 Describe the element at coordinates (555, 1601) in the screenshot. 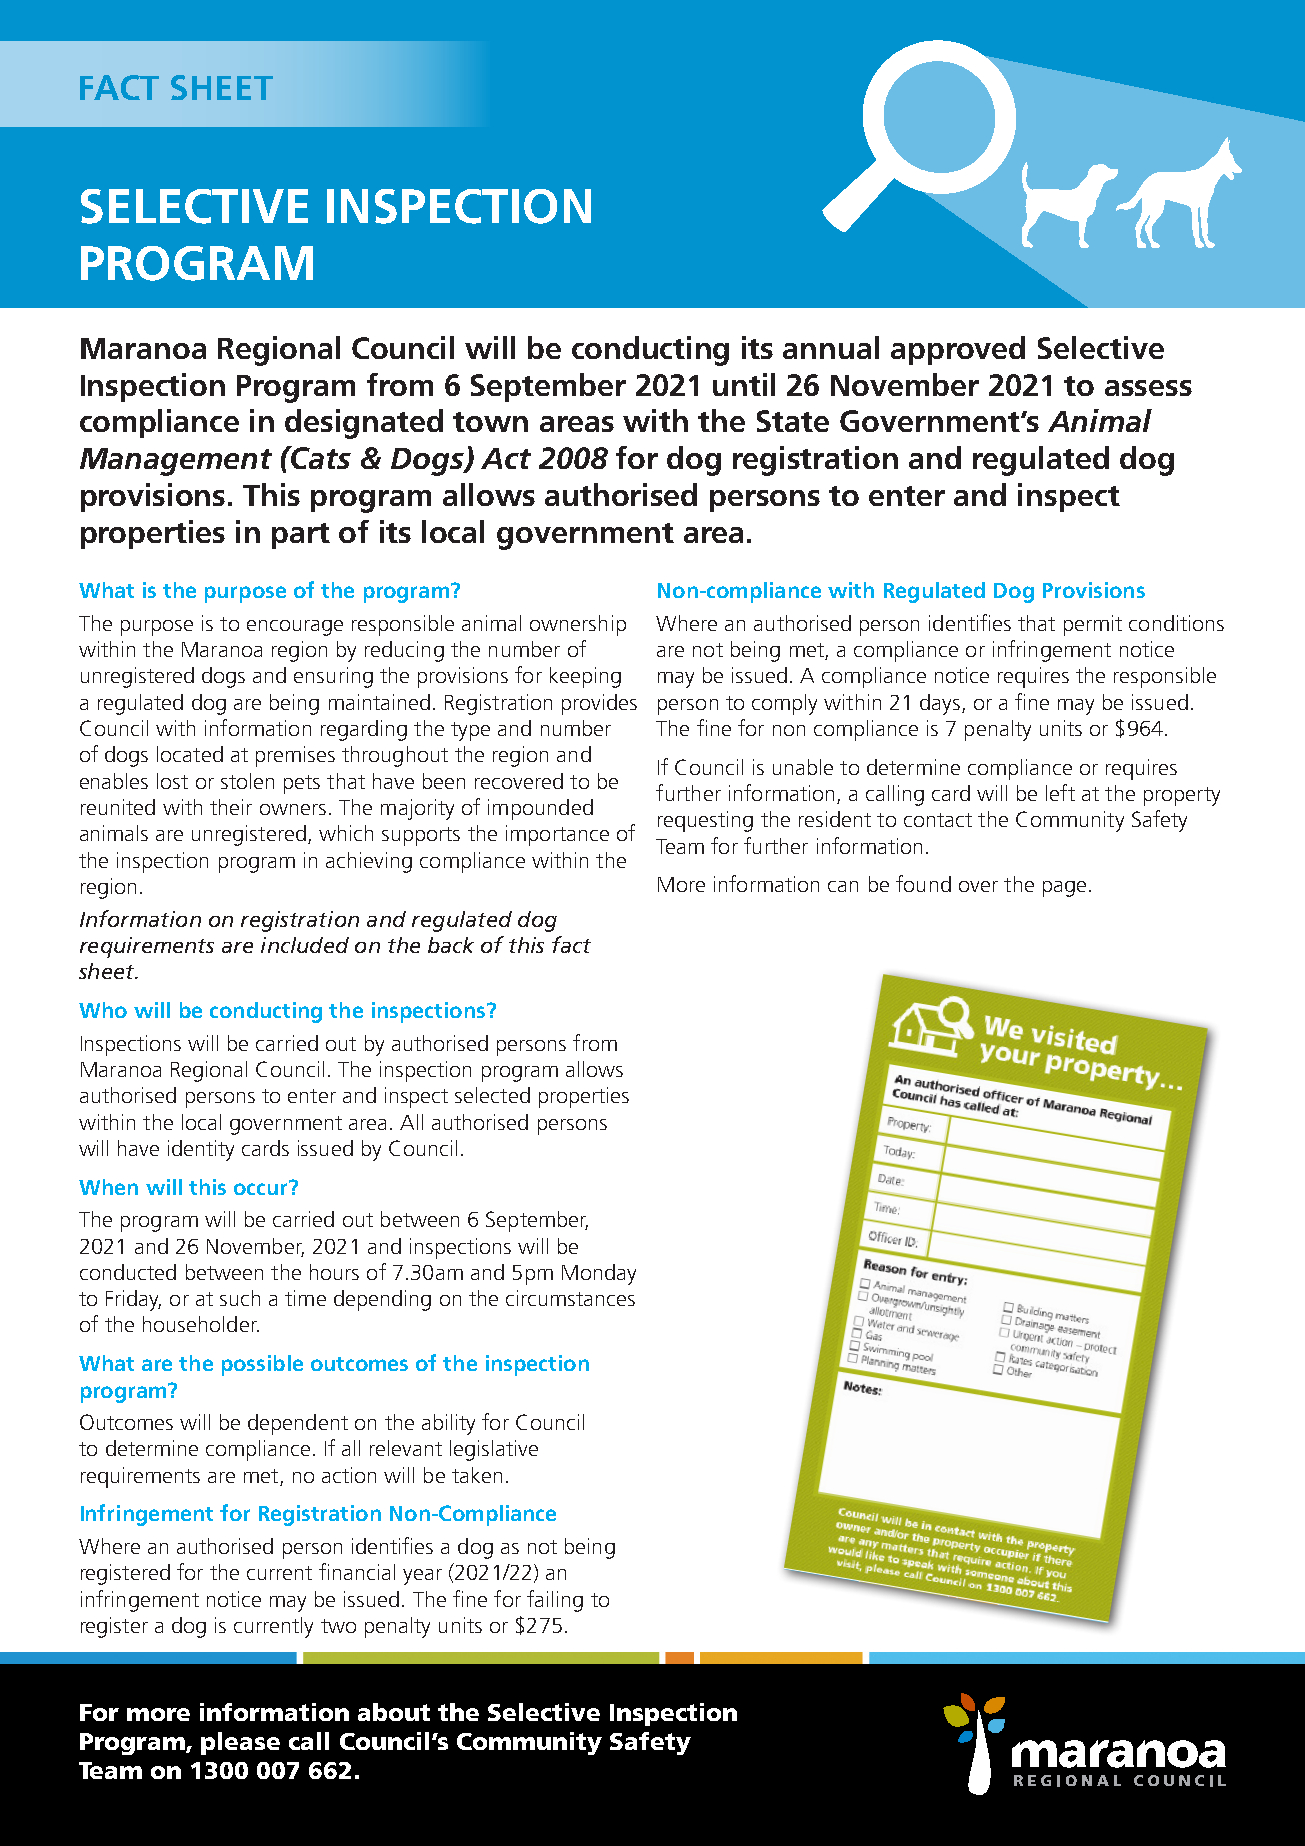

I see `failing` at that location.
